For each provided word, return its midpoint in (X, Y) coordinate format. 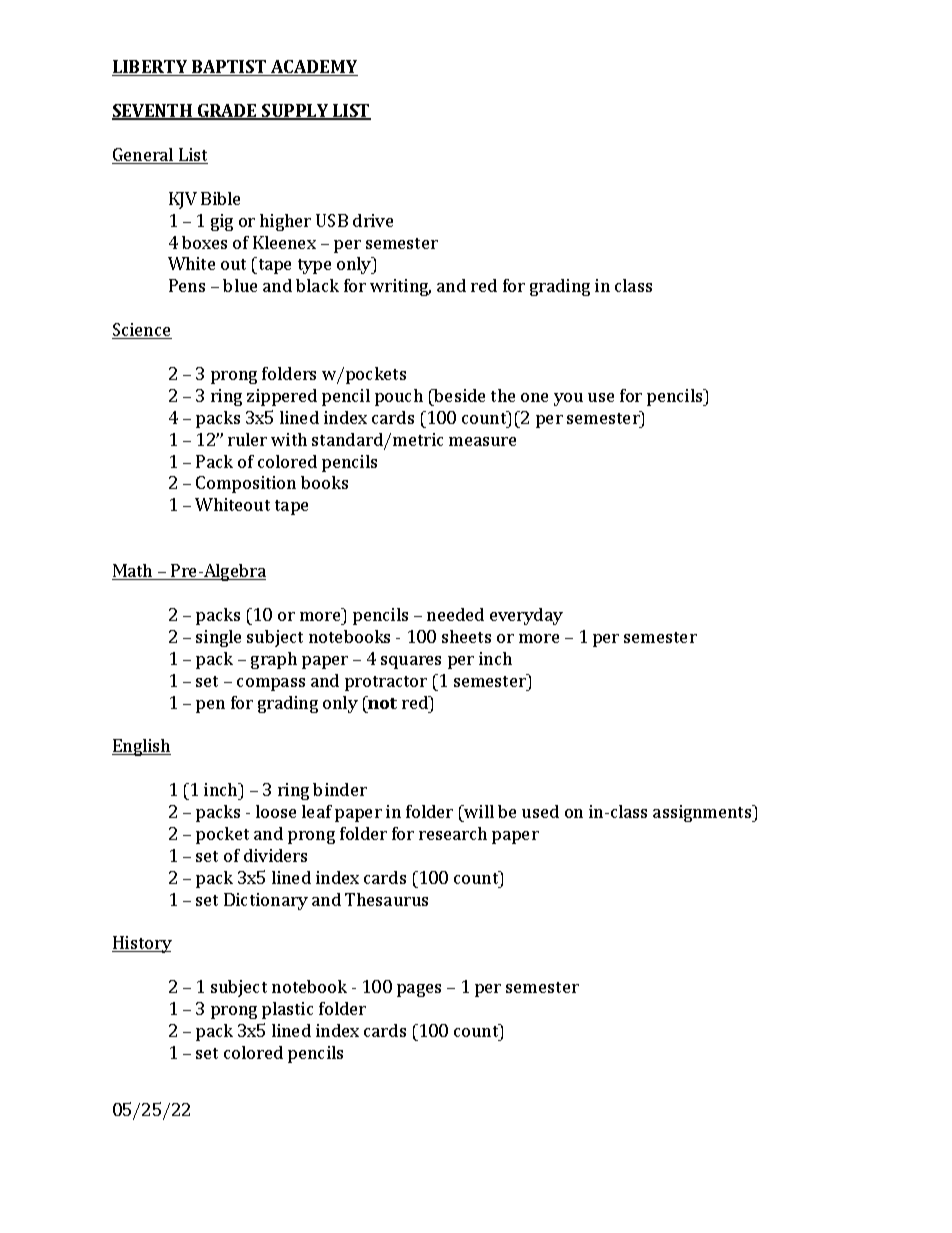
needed (455, 614)
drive (373, 220)
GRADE (227, 112)
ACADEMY (313, 68)
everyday (526, 616)
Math (133, 572)
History (142, 944)
